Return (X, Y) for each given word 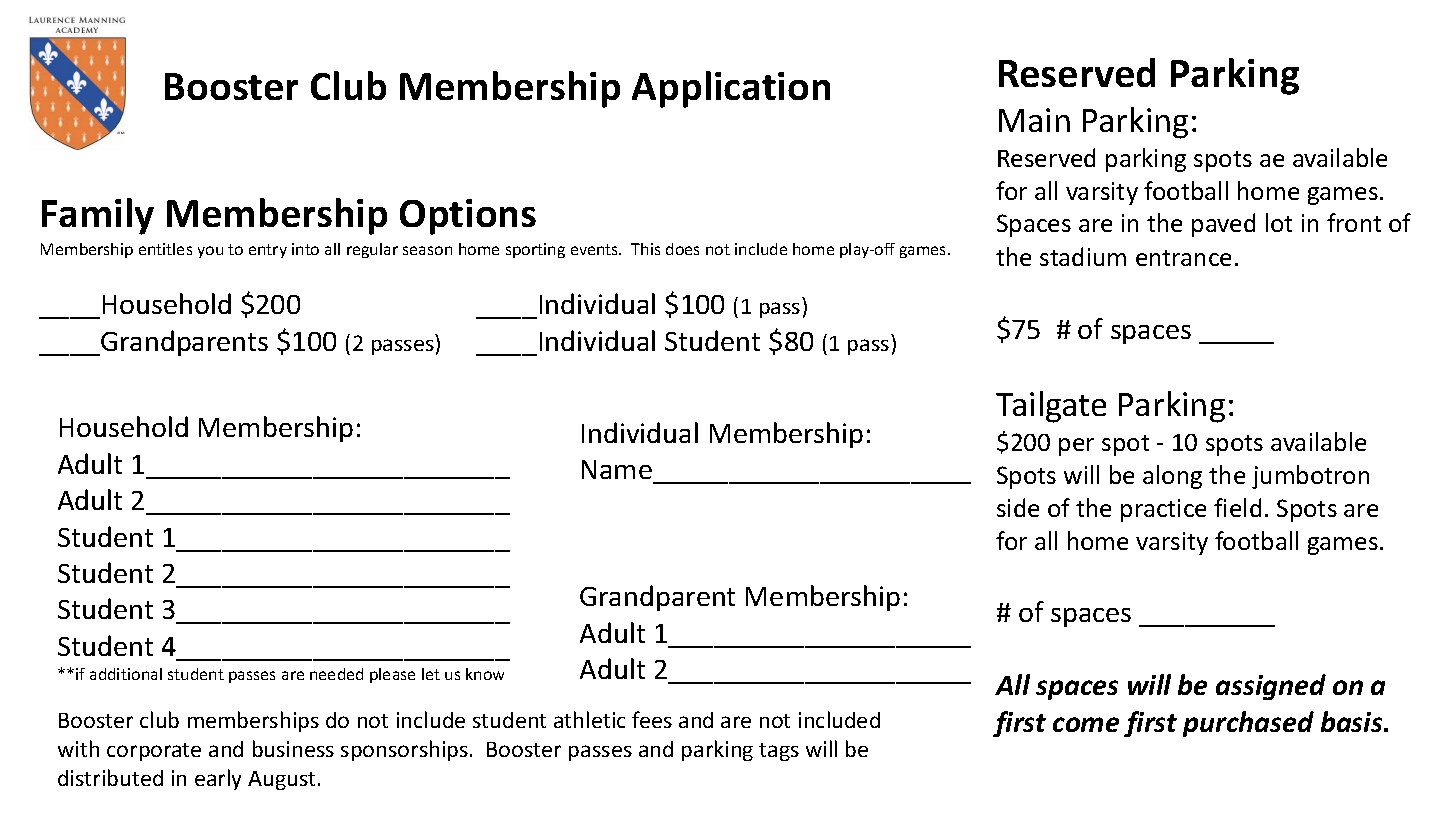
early (218, 779)
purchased (1248, 724)
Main (1034, 120)
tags (779, 752)
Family (98, 216)
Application (731, 89)
